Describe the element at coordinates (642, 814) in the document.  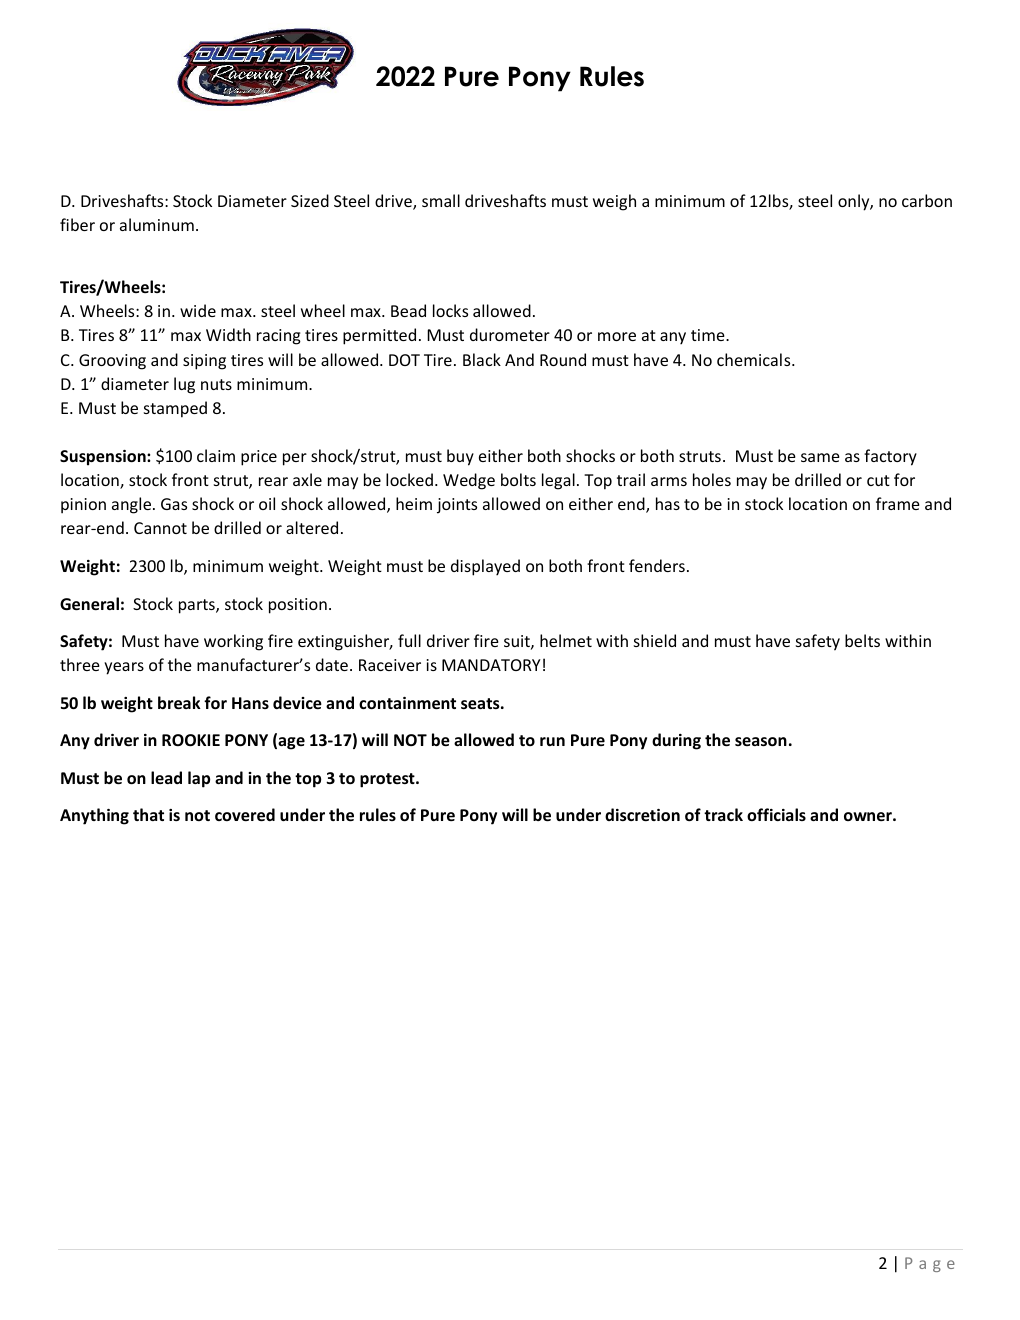
I see `discretion` at that location.
